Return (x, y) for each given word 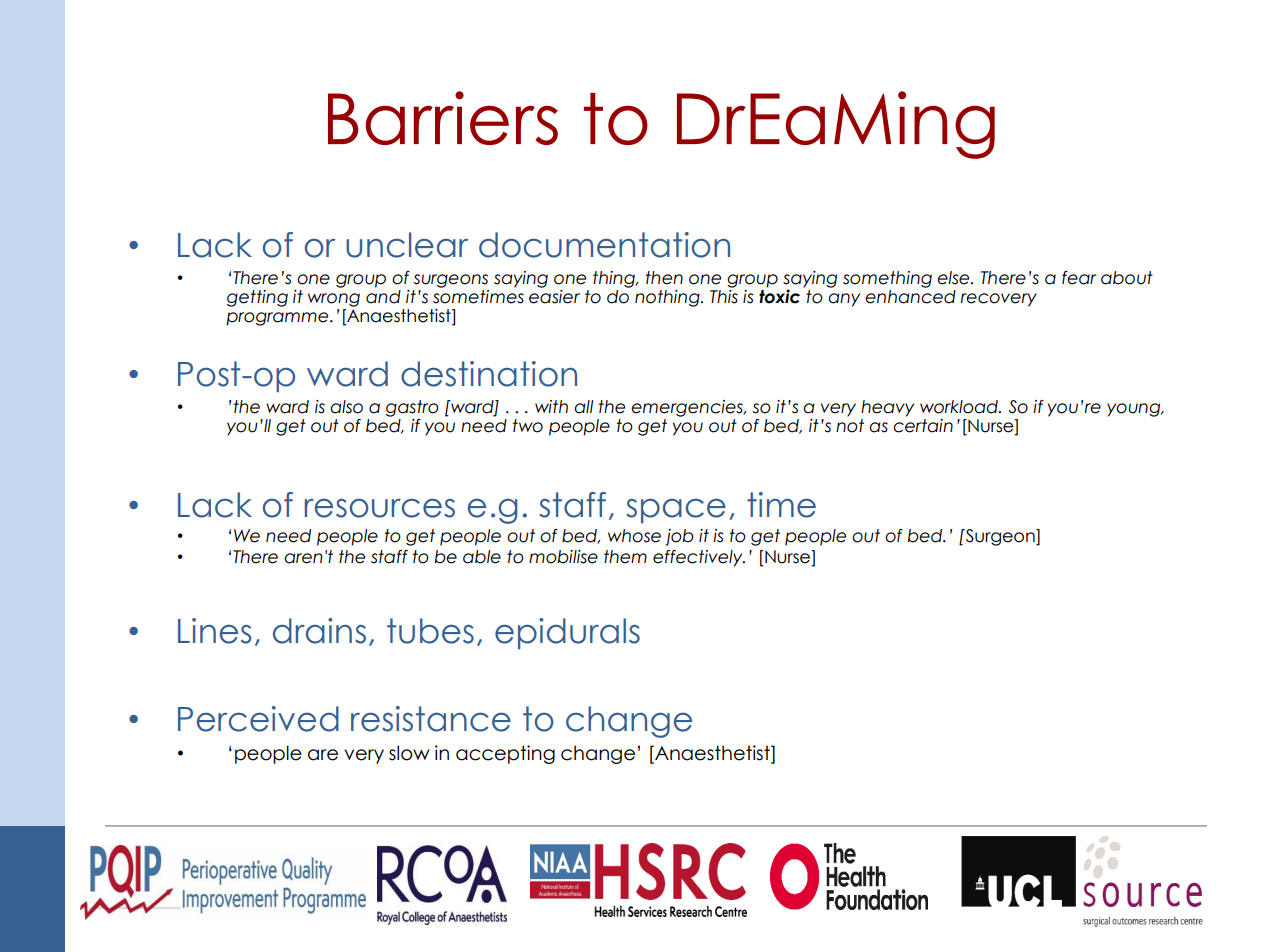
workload (960, 407)
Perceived (258, 719)
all (583, 407)
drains (319, 631)
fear (1079, 278)
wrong (334, 300)
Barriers (443, 118)
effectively (699, 558)
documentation (604, 245)
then (664, 278)
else (954, 278)
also (346, 407)
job (679, 537)
